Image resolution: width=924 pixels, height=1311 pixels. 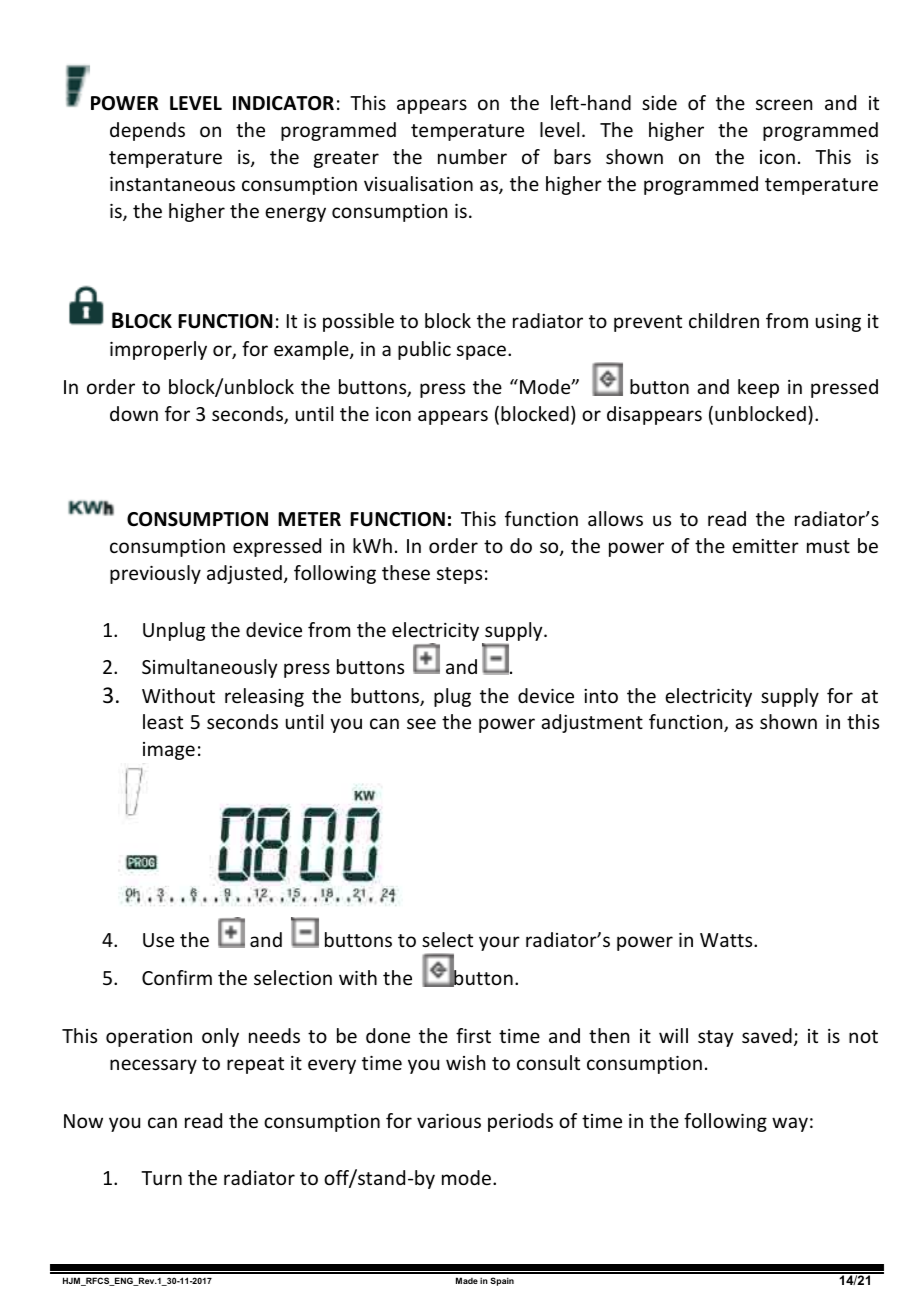 I want to click on screen, so click(x=784, y=104).
